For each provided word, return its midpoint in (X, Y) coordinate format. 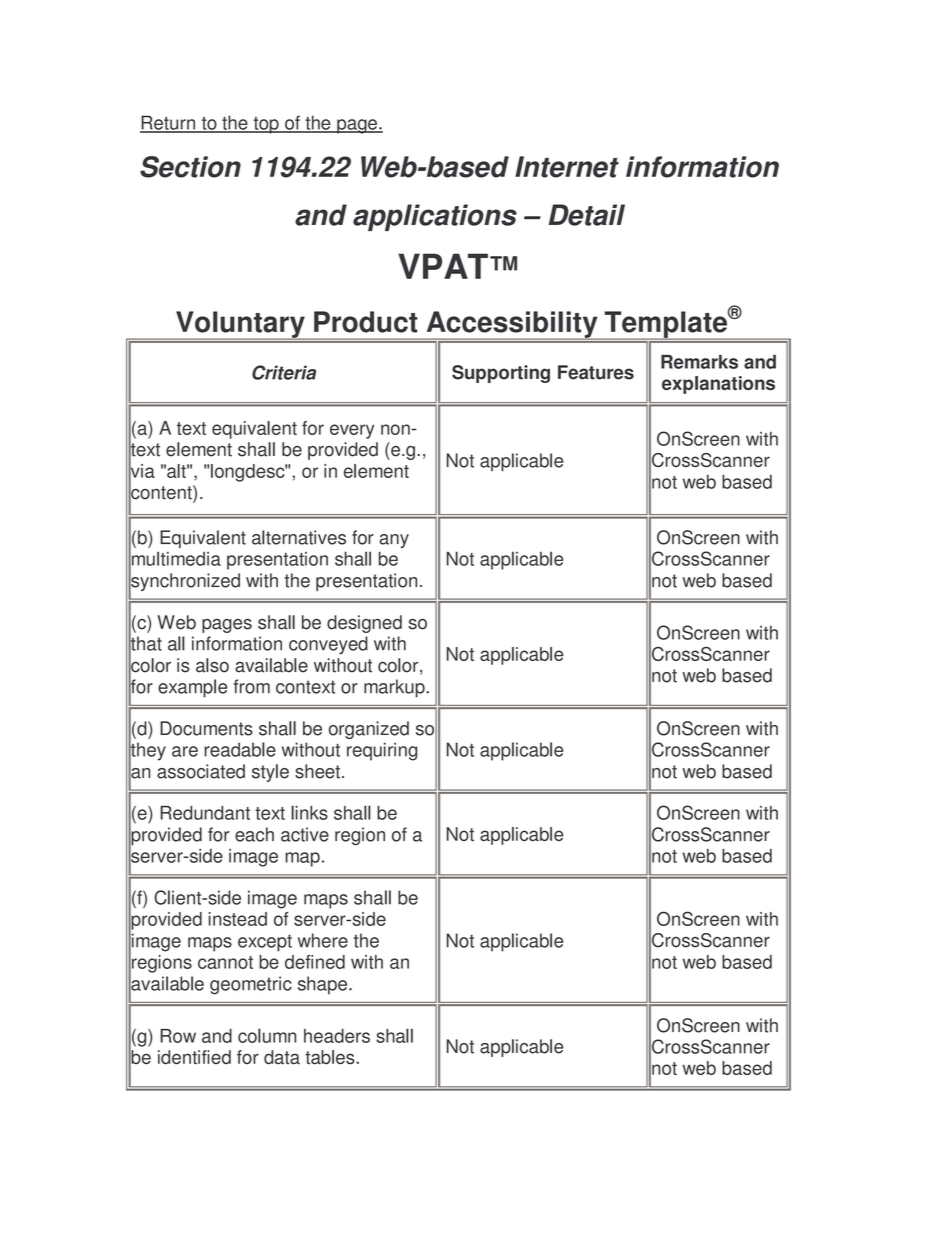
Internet (567, 167)
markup (395, 688)
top (266, 125)
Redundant (205, 813)
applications (435, 217)
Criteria (284, 372)
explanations (718, 385)
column (267, 1035)
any (394, 541)
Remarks (699, 362)
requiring (382, 751)
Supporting (501, 374)
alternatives (299, 537)
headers (337, 1036)
